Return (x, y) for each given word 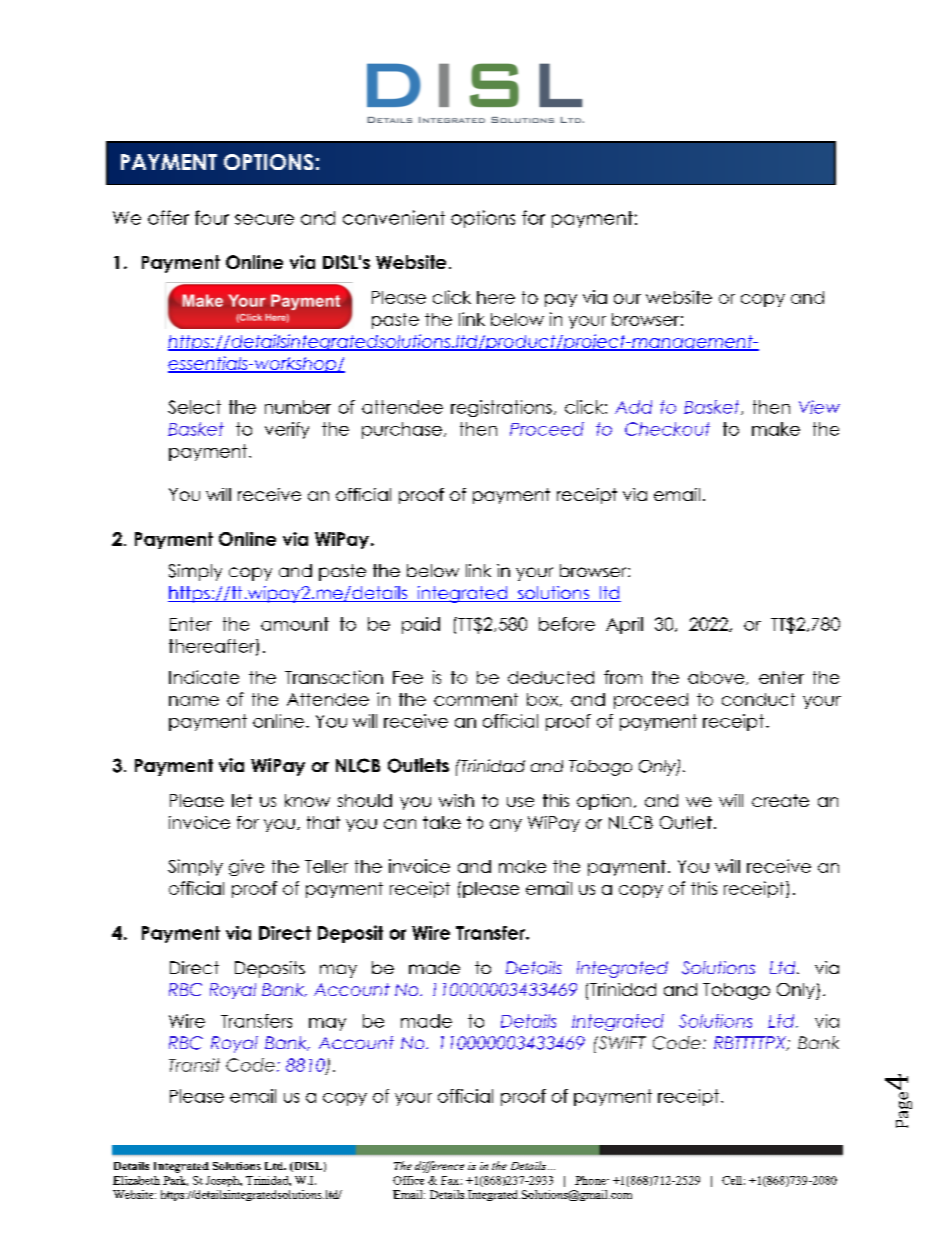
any (506, 825)
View (819, 407)
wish (456, 800)
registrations (501, 408)
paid (421, 625)
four (212, 217)
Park (175, 1181)
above (717, 678)
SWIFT (621, 1043)
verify (287, 430)
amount (295, 624)
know (307, 800)
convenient (394, 217)
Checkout (667, 429)
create (780, 800)
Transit (194, 1065)
